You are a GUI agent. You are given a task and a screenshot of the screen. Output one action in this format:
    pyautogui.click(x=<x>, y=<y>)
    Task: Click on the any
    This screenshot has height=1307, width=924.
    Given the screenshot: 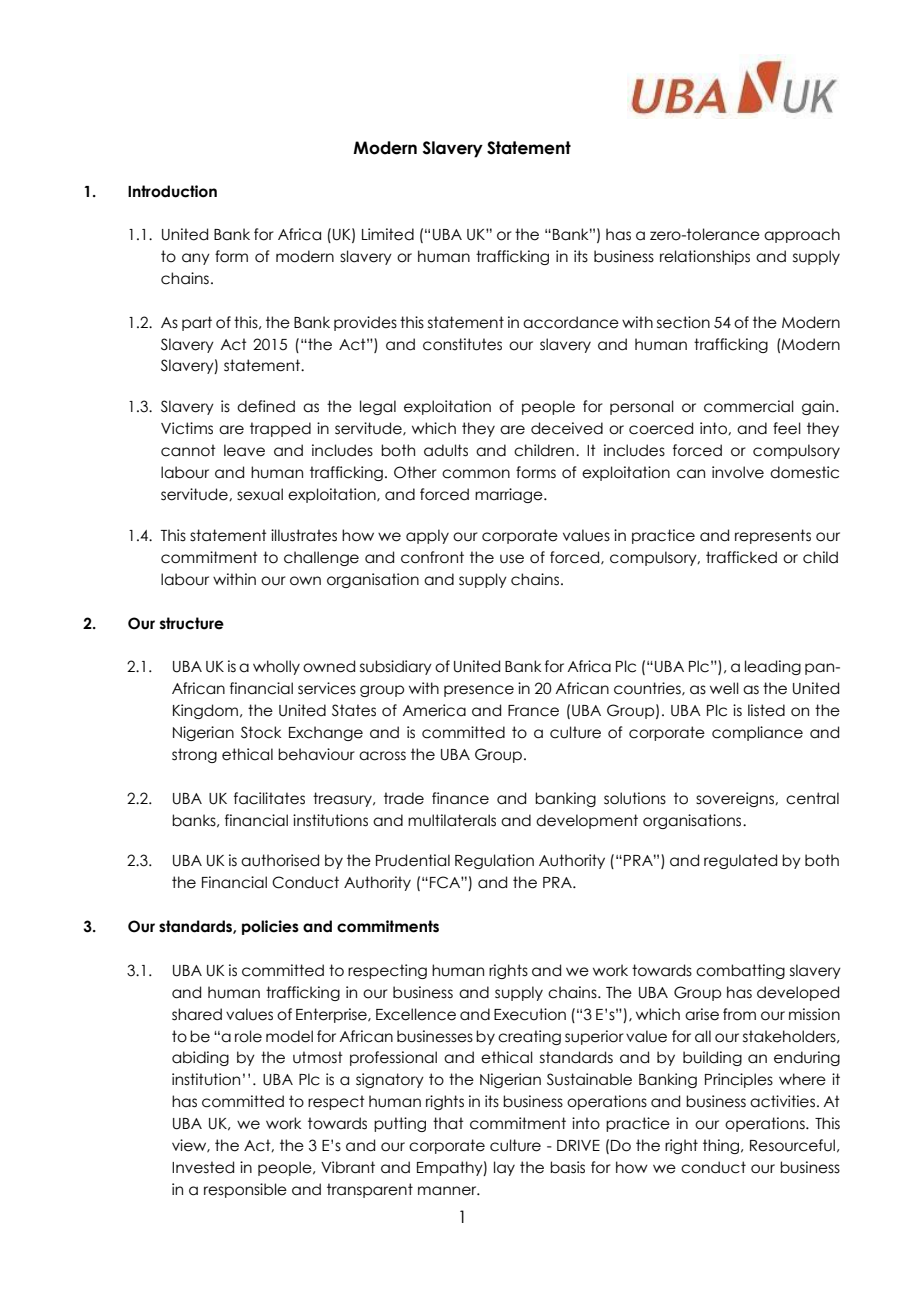 What is the action you would take?
    pyautogui.click(x=196, y=259)
